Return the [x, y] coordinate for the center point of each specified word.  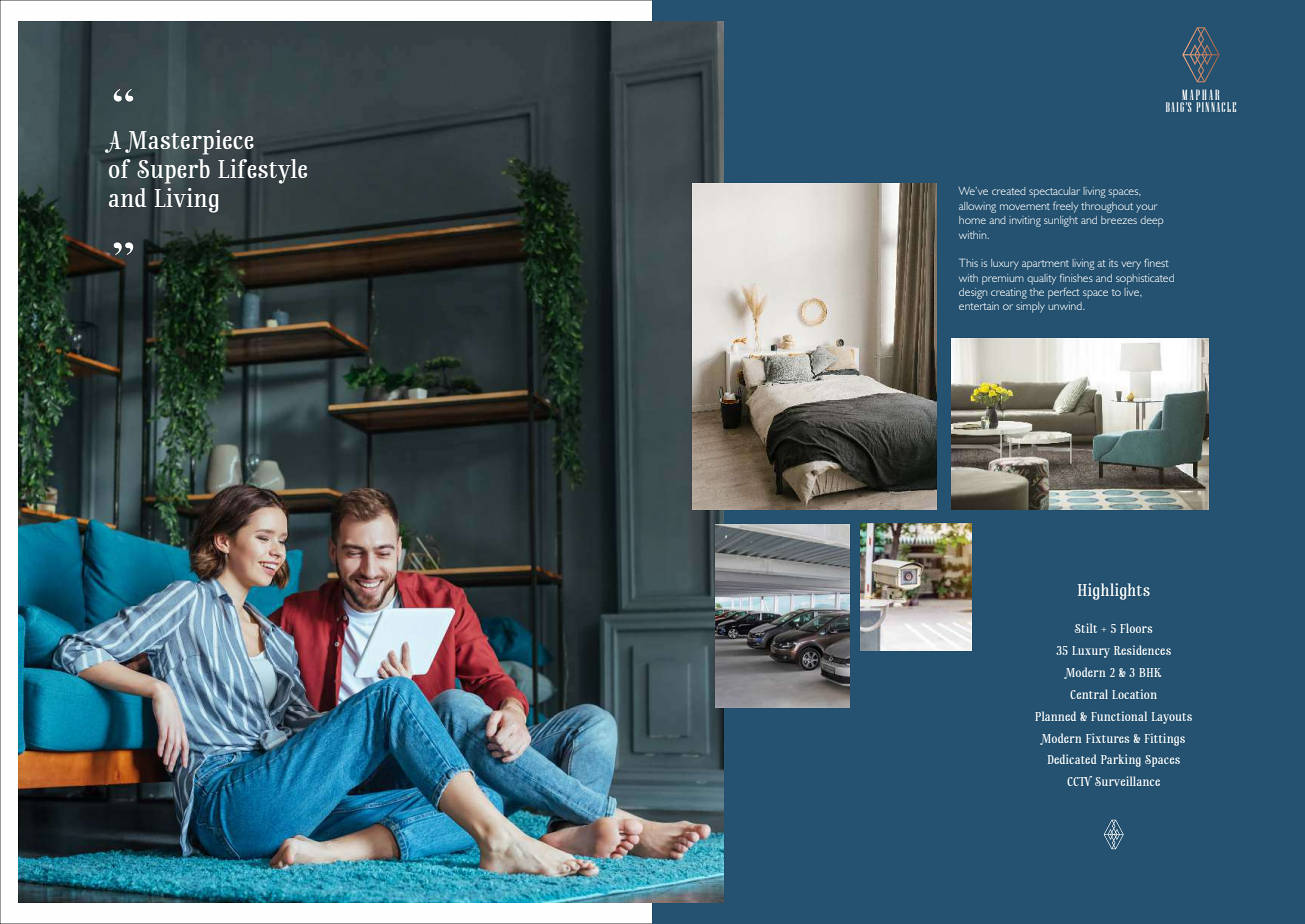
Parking [1121, 760]
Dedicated [1072, 759]
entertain [979, 306]
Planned [1055, 716]
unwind [1066, 306]
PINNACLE [1216, 105]
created [1008, 191]
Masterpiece [189, 142]
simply [1030, 307]
